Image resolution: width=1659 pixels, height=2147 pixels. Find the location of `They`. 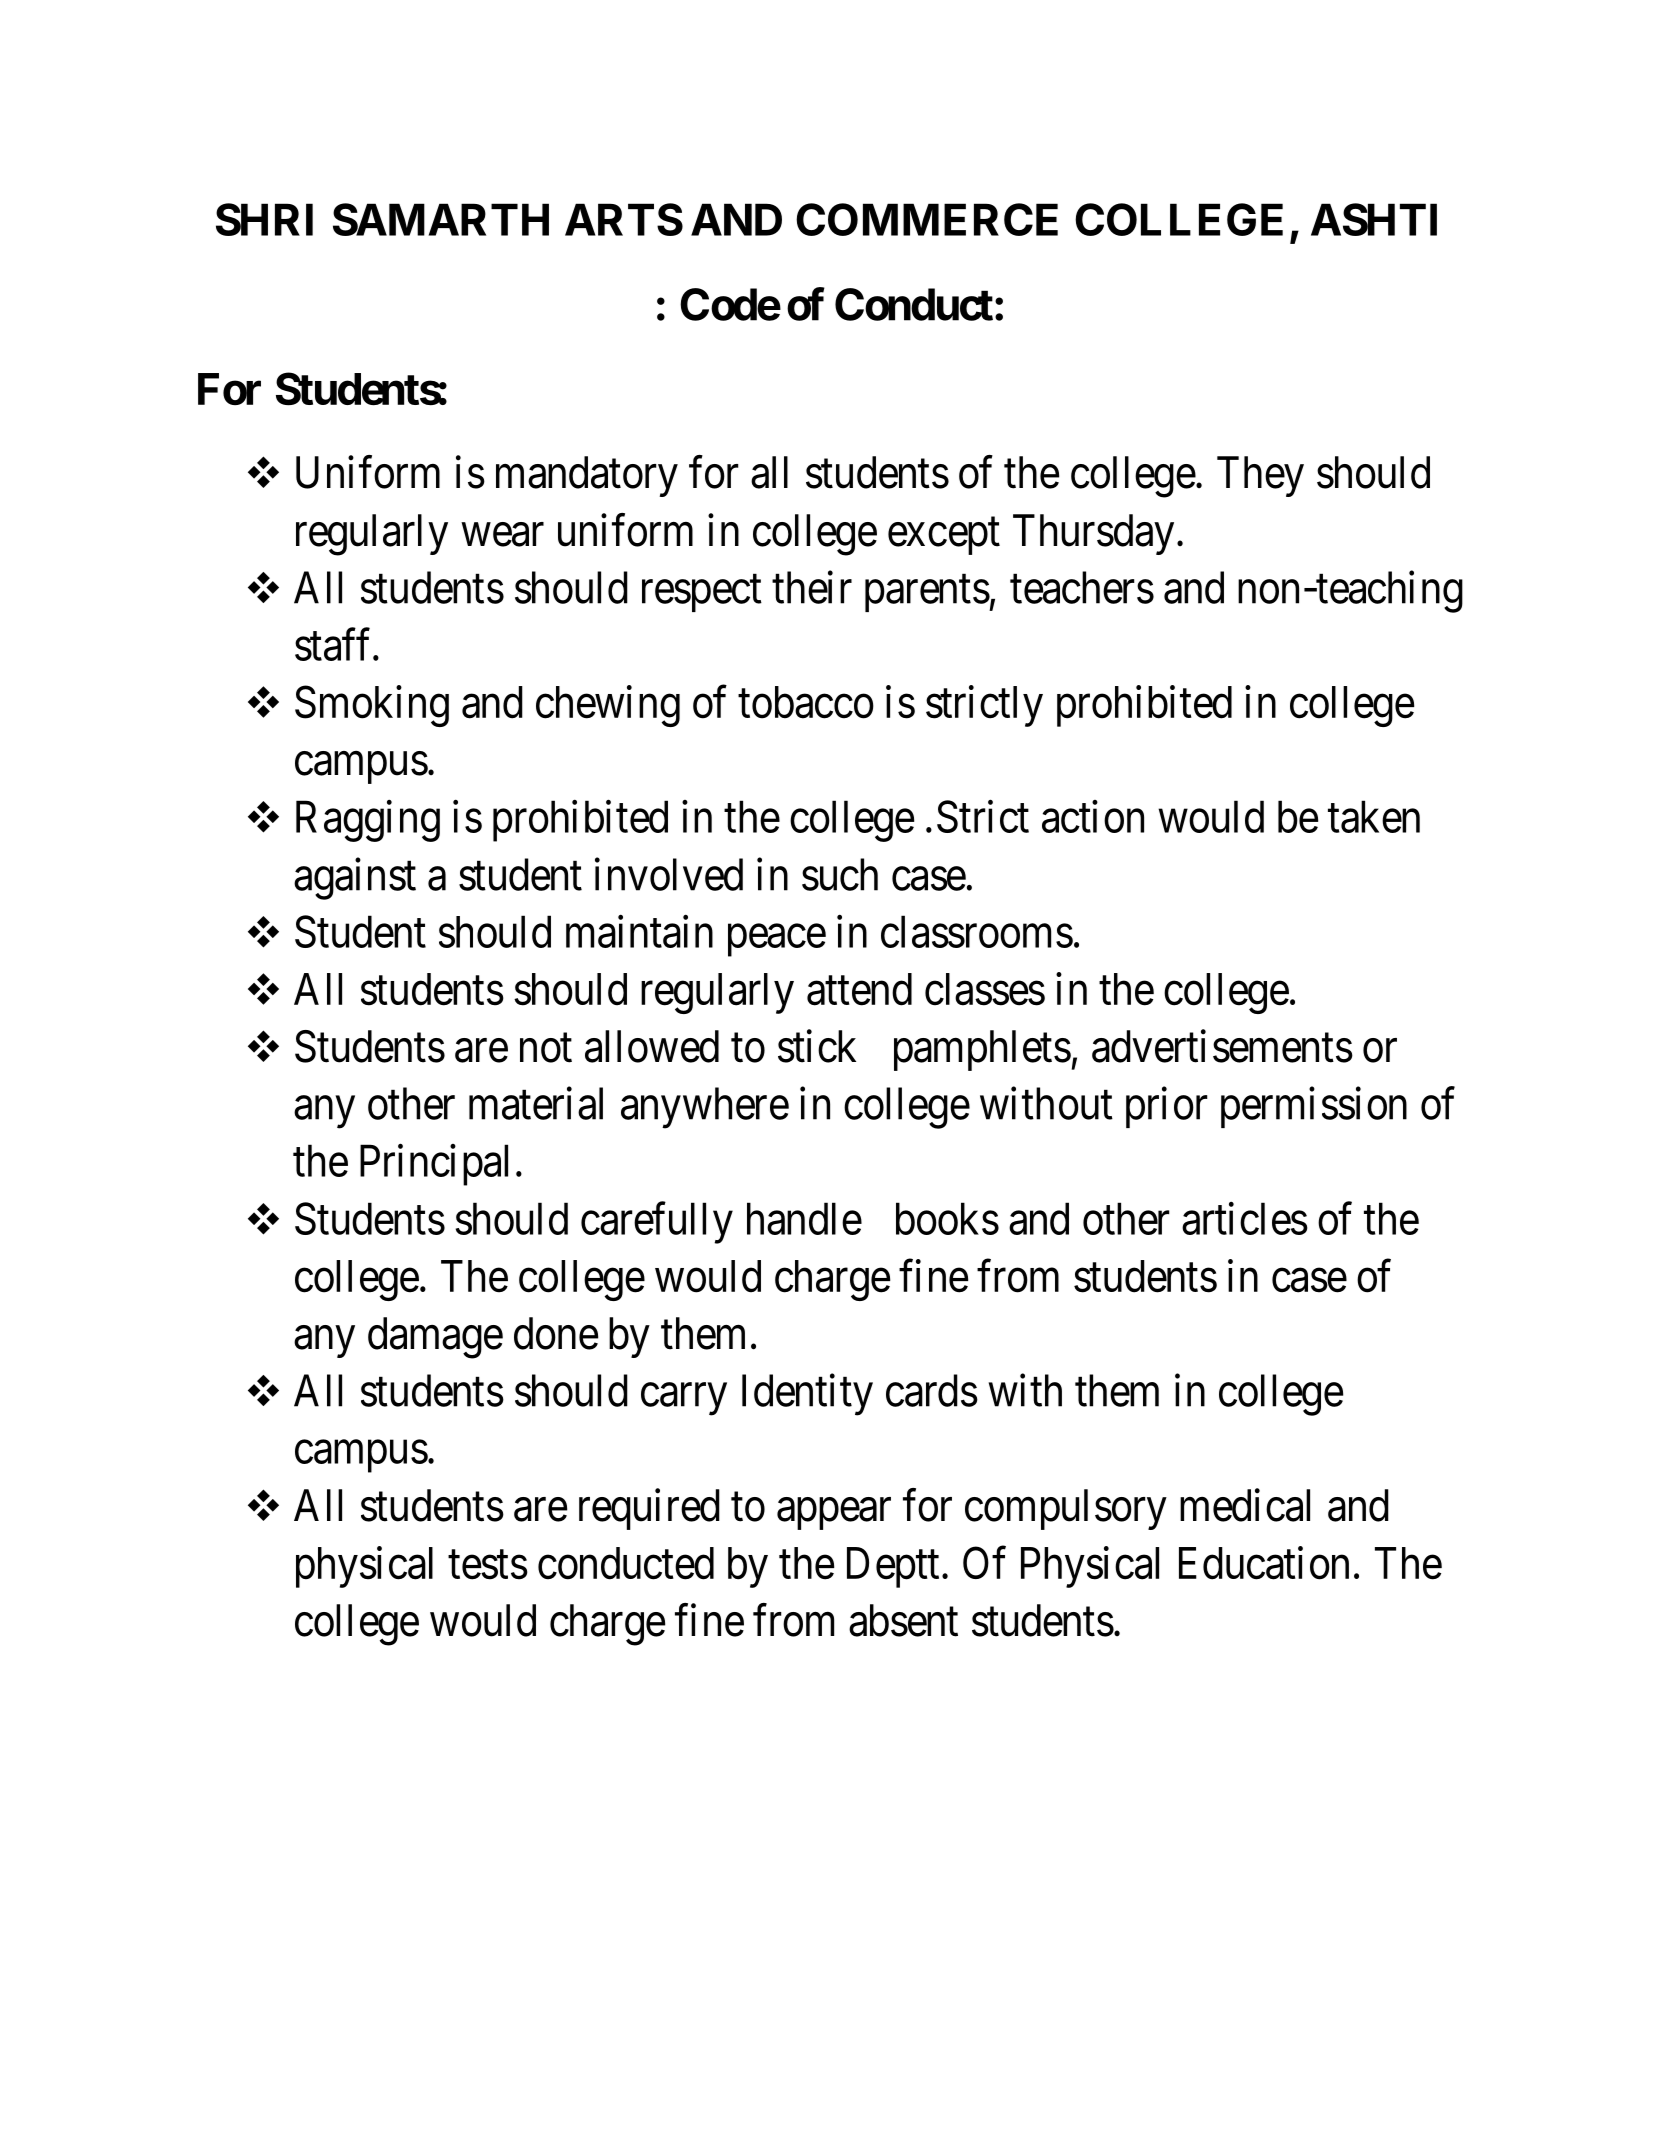

They is located at coordinates (1260, 476).
